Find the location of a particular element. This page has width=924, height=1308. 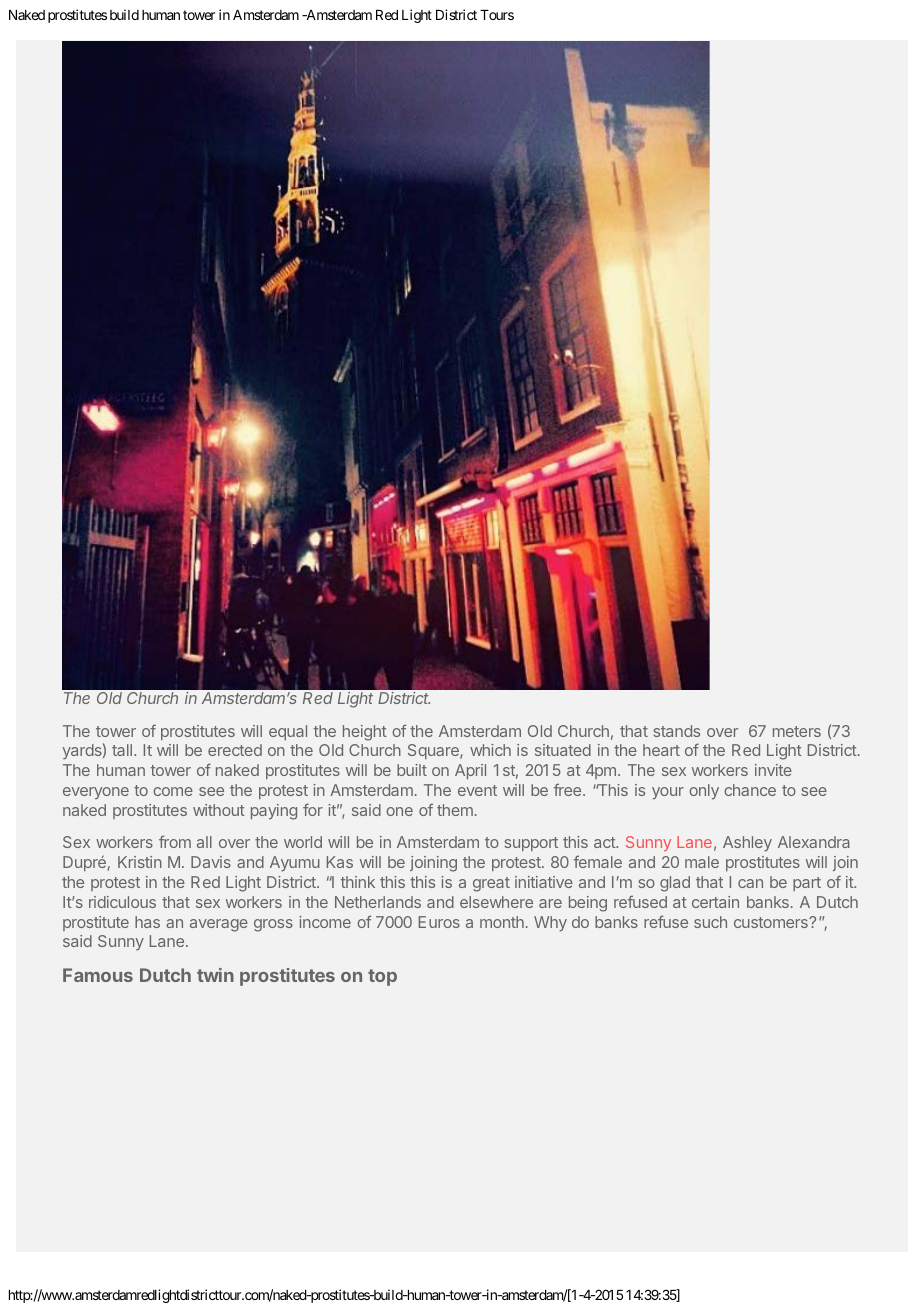

which is located at coordinates (490, 750).
